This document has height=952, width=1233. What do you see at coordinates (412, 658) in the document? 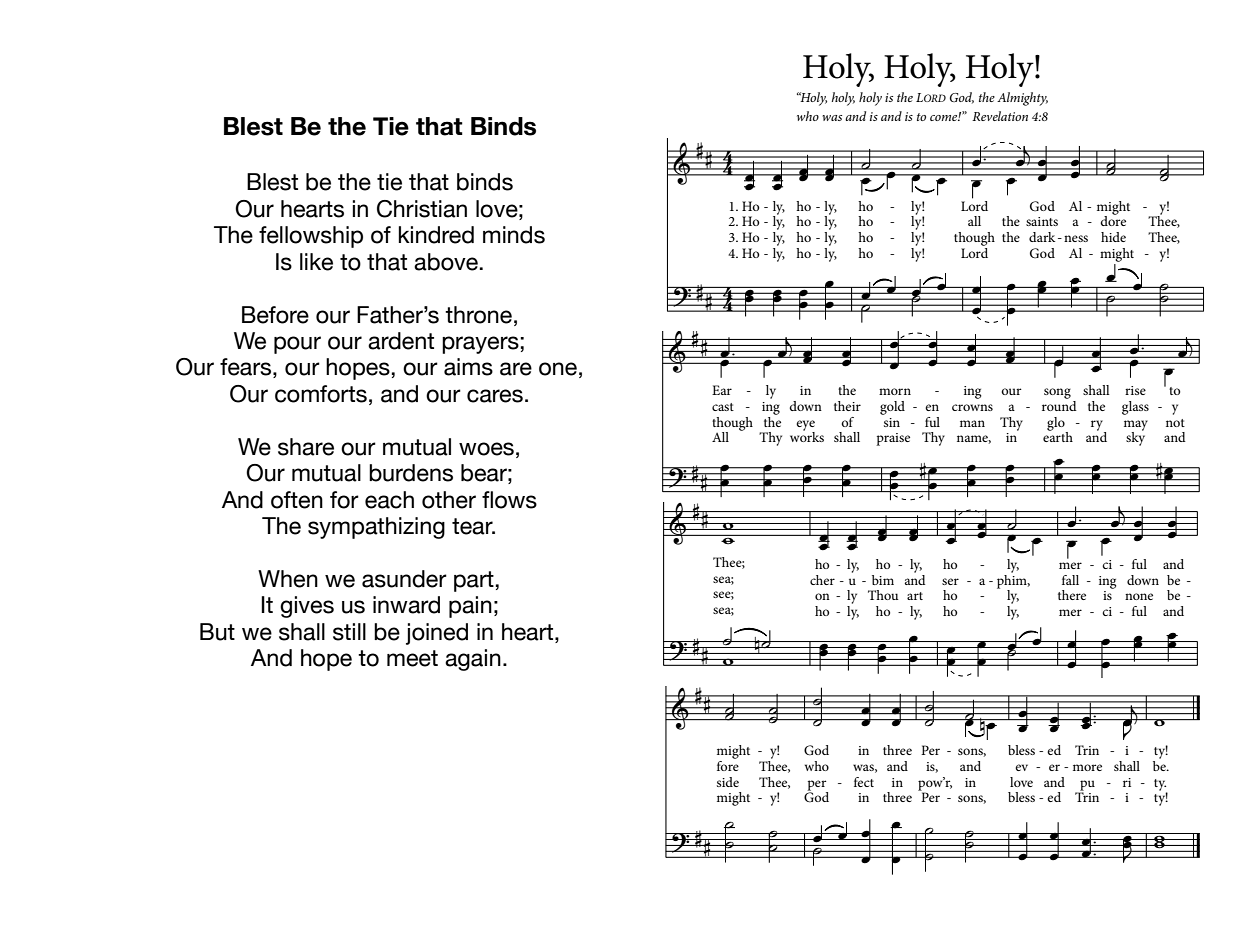
I see `meet` at bounding box center [412, 658].
